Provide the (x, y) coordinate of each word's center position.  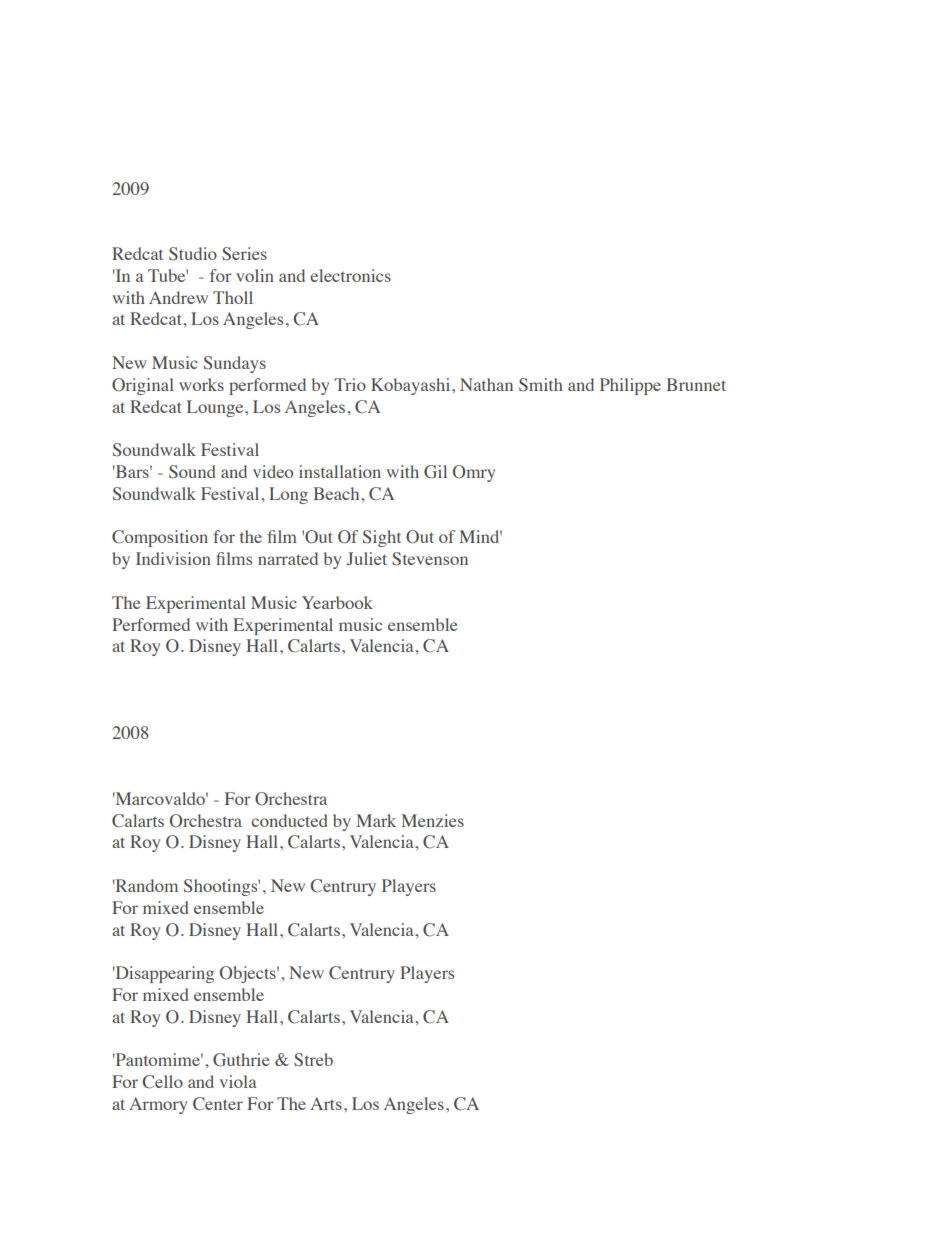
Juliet (367, 559)
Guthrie (241, 1060)
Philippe (630, 386)
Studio (193, 254)
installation (340, 471)
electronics (350, 275)
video (273, 471)
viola (238, 1081)
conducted (289, 820)
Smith (541, 385)
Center (218, 1104)
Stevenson (430, 559)
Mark (376, 820)
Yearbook (337, 602)
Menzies (432, 820)
